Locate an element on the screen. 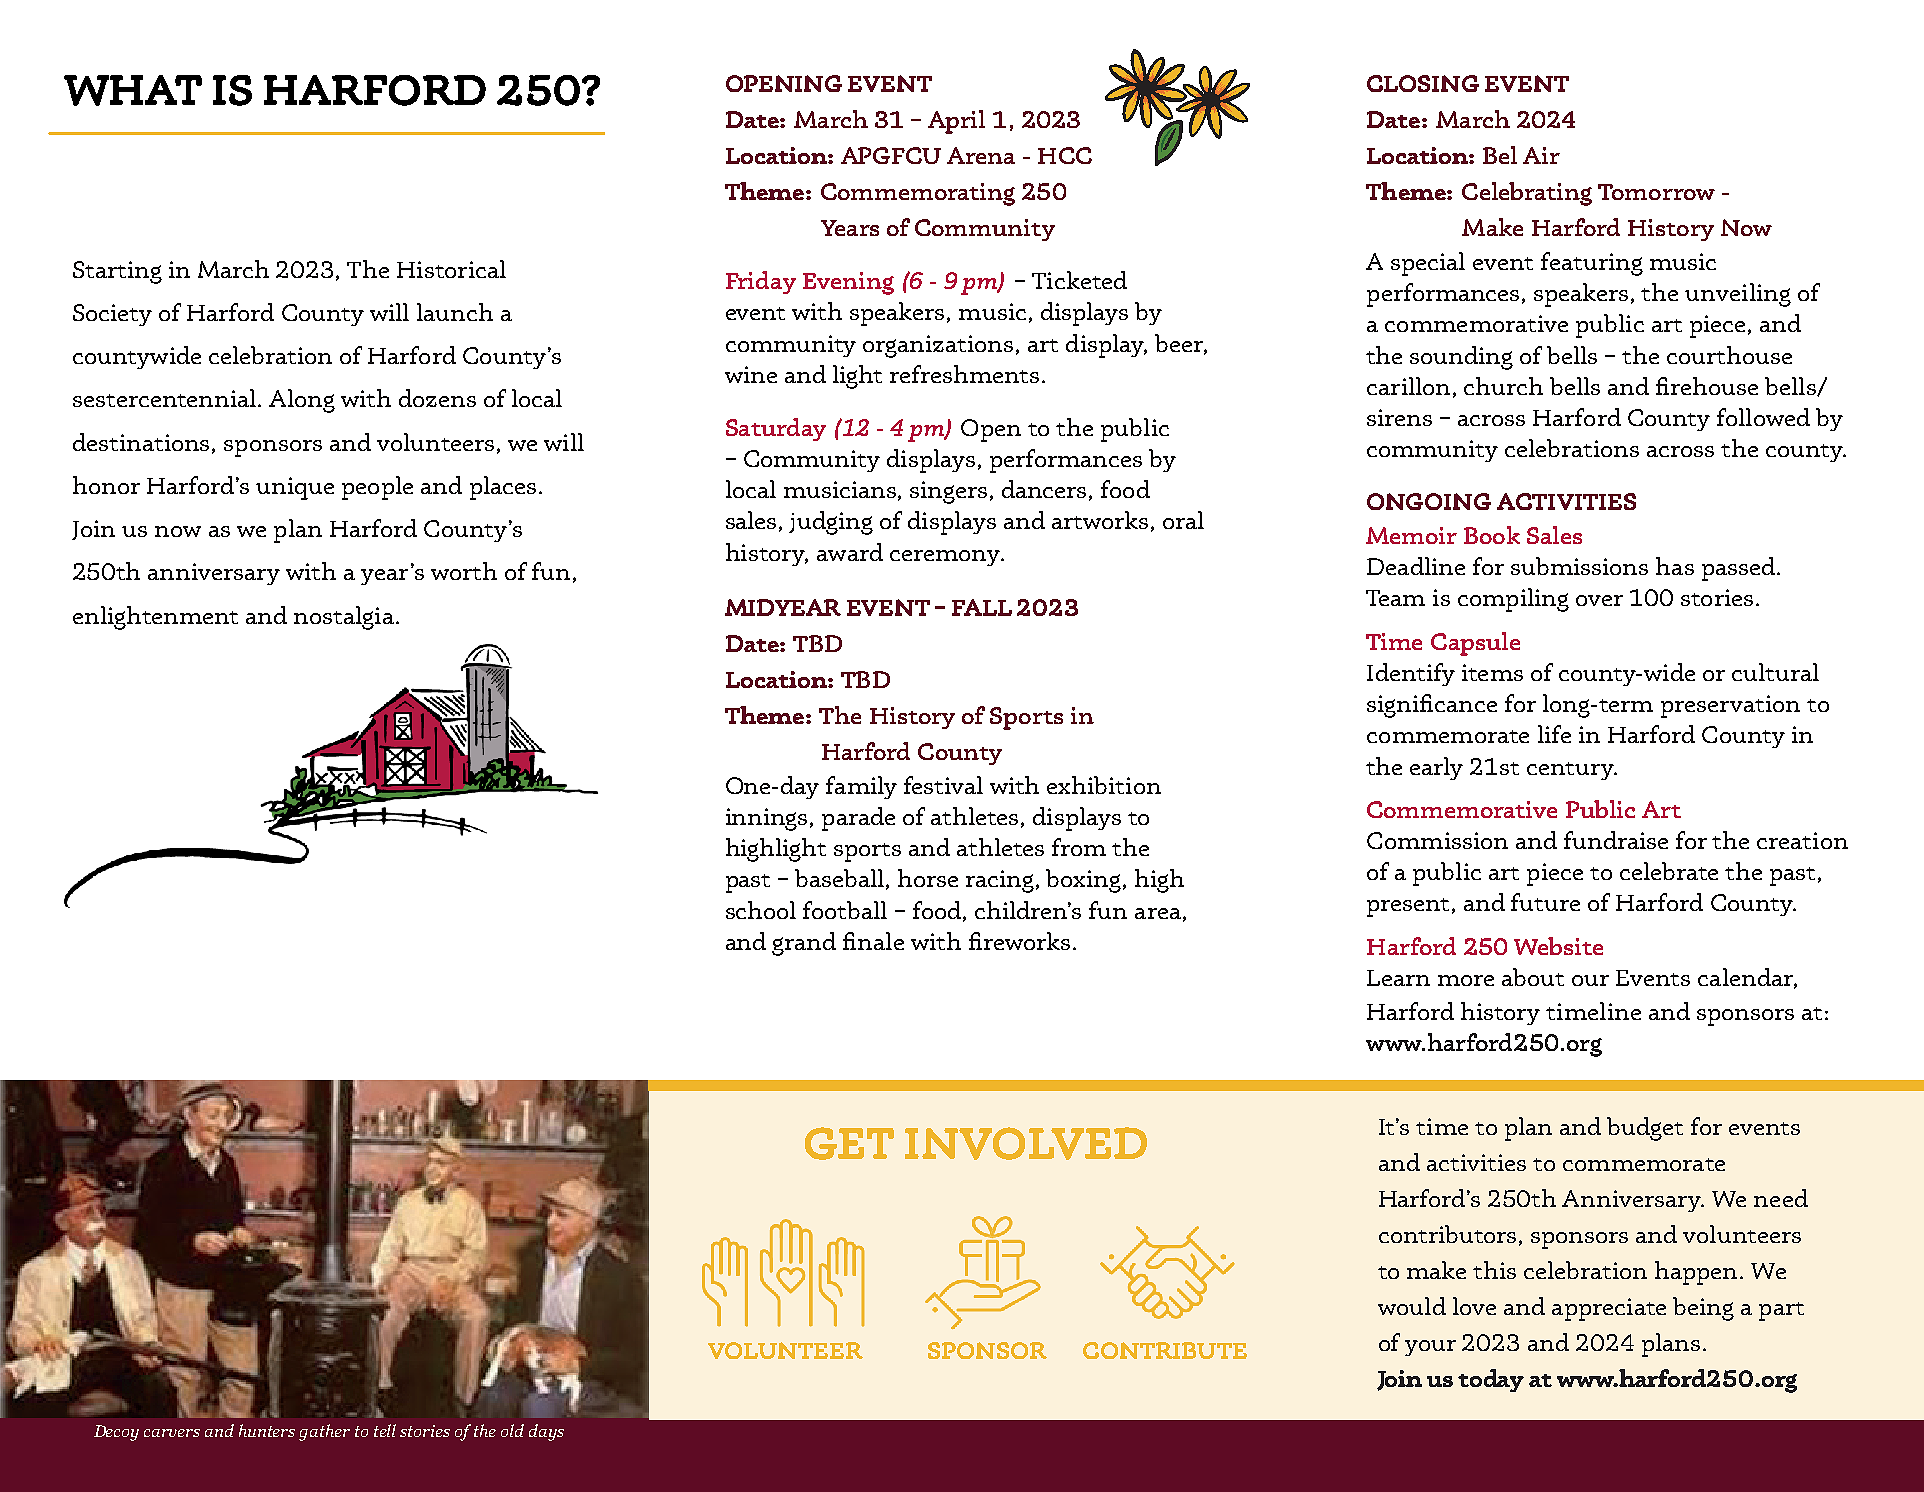 The image size is (1924, 1492). singers is located at coordinates (948, 492).
